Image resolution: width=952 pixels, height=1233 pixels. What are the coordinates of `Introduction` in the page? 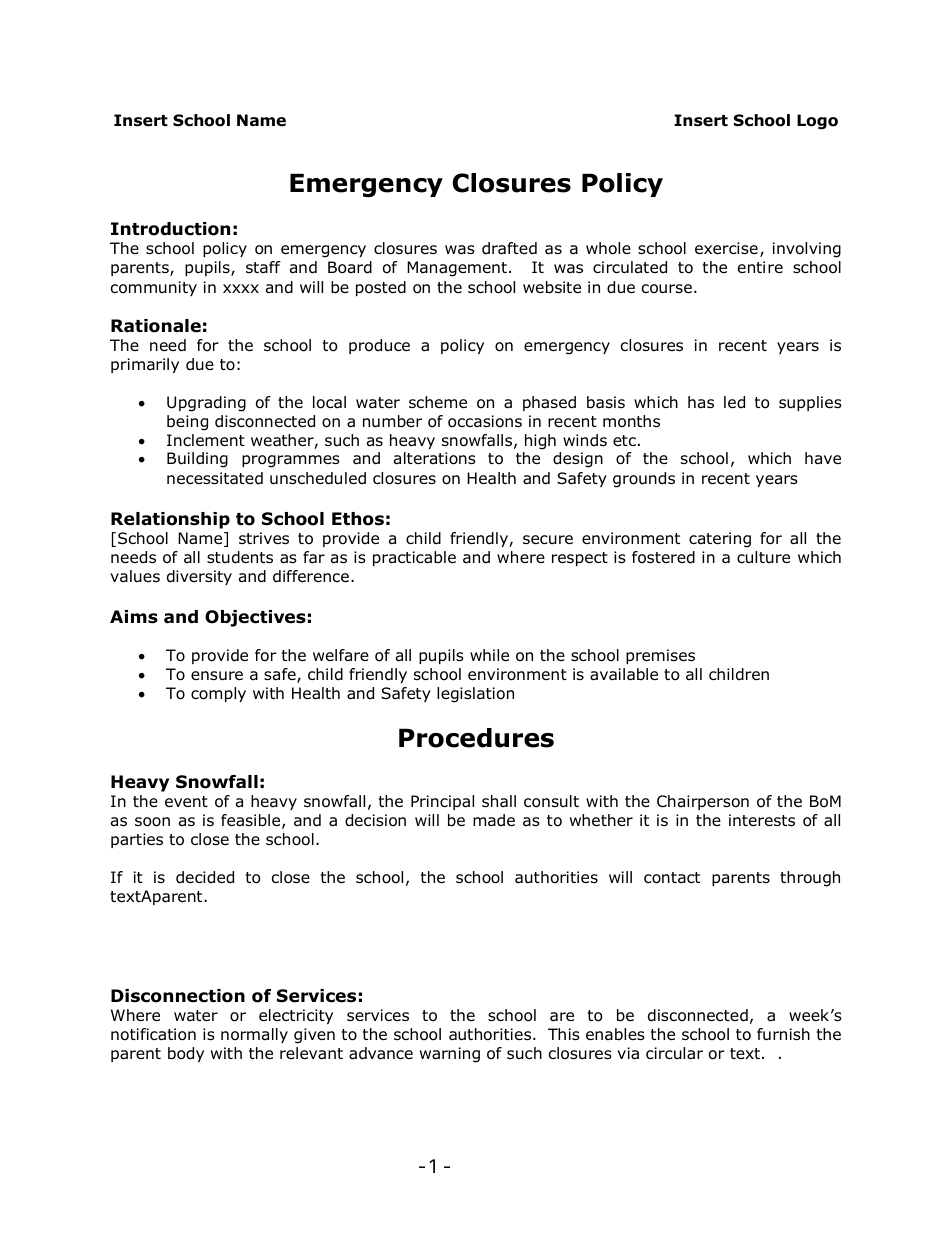 It's located at (170, 229).
